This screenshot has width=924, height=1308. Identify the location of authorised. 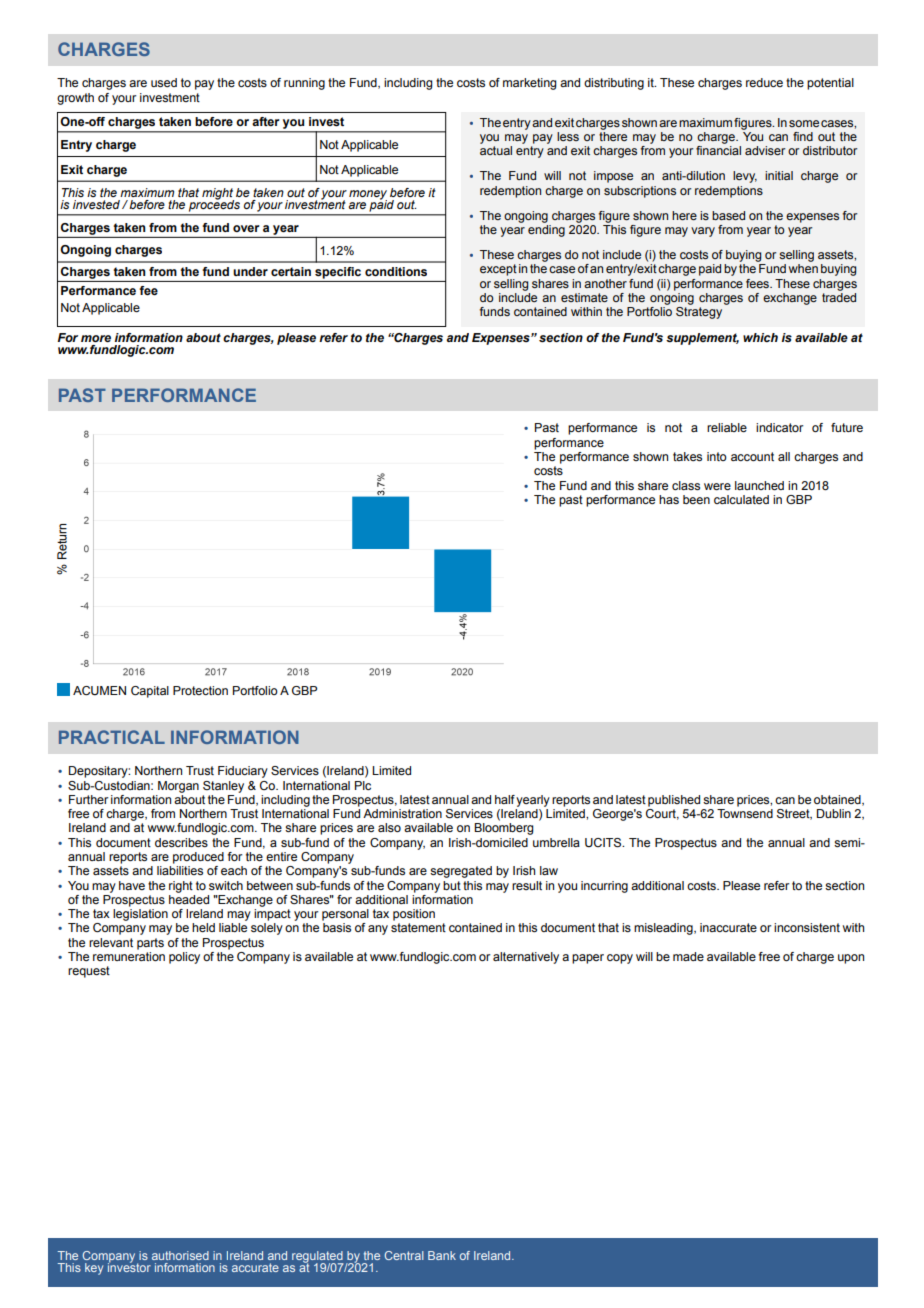
(180, 1255).
